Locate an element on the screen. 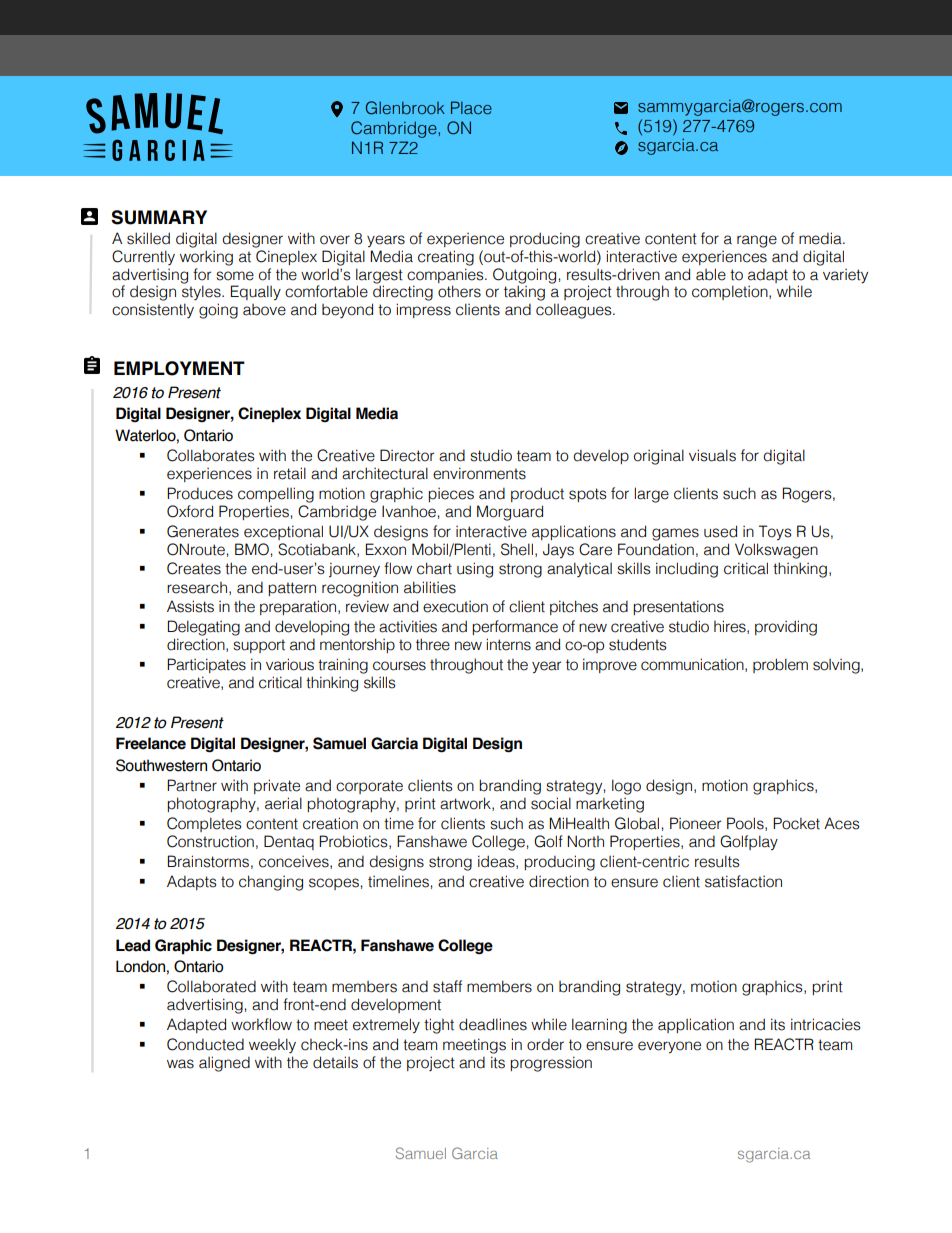  Conducted is located at coordinates (205, 1044).
